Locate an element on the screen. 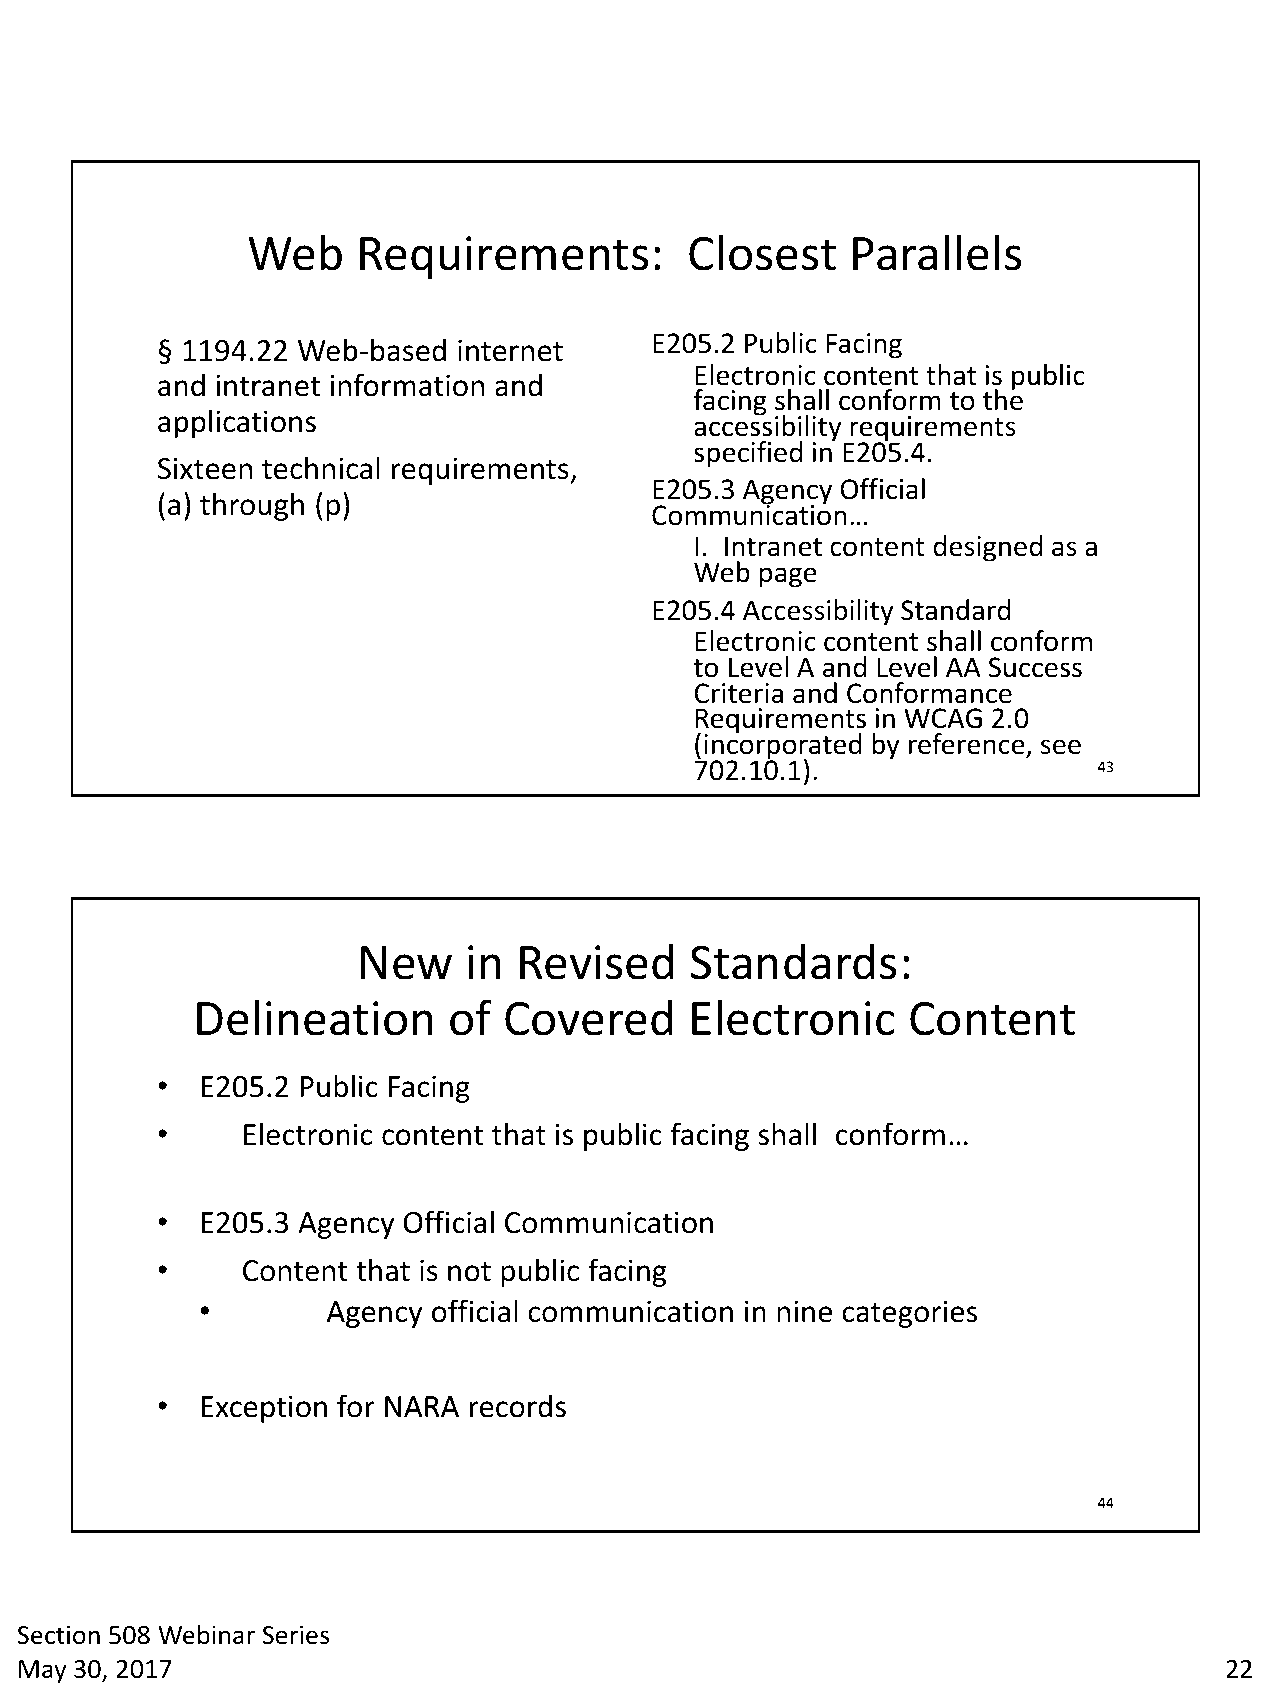  reference is located at coordinates (967, 744).
